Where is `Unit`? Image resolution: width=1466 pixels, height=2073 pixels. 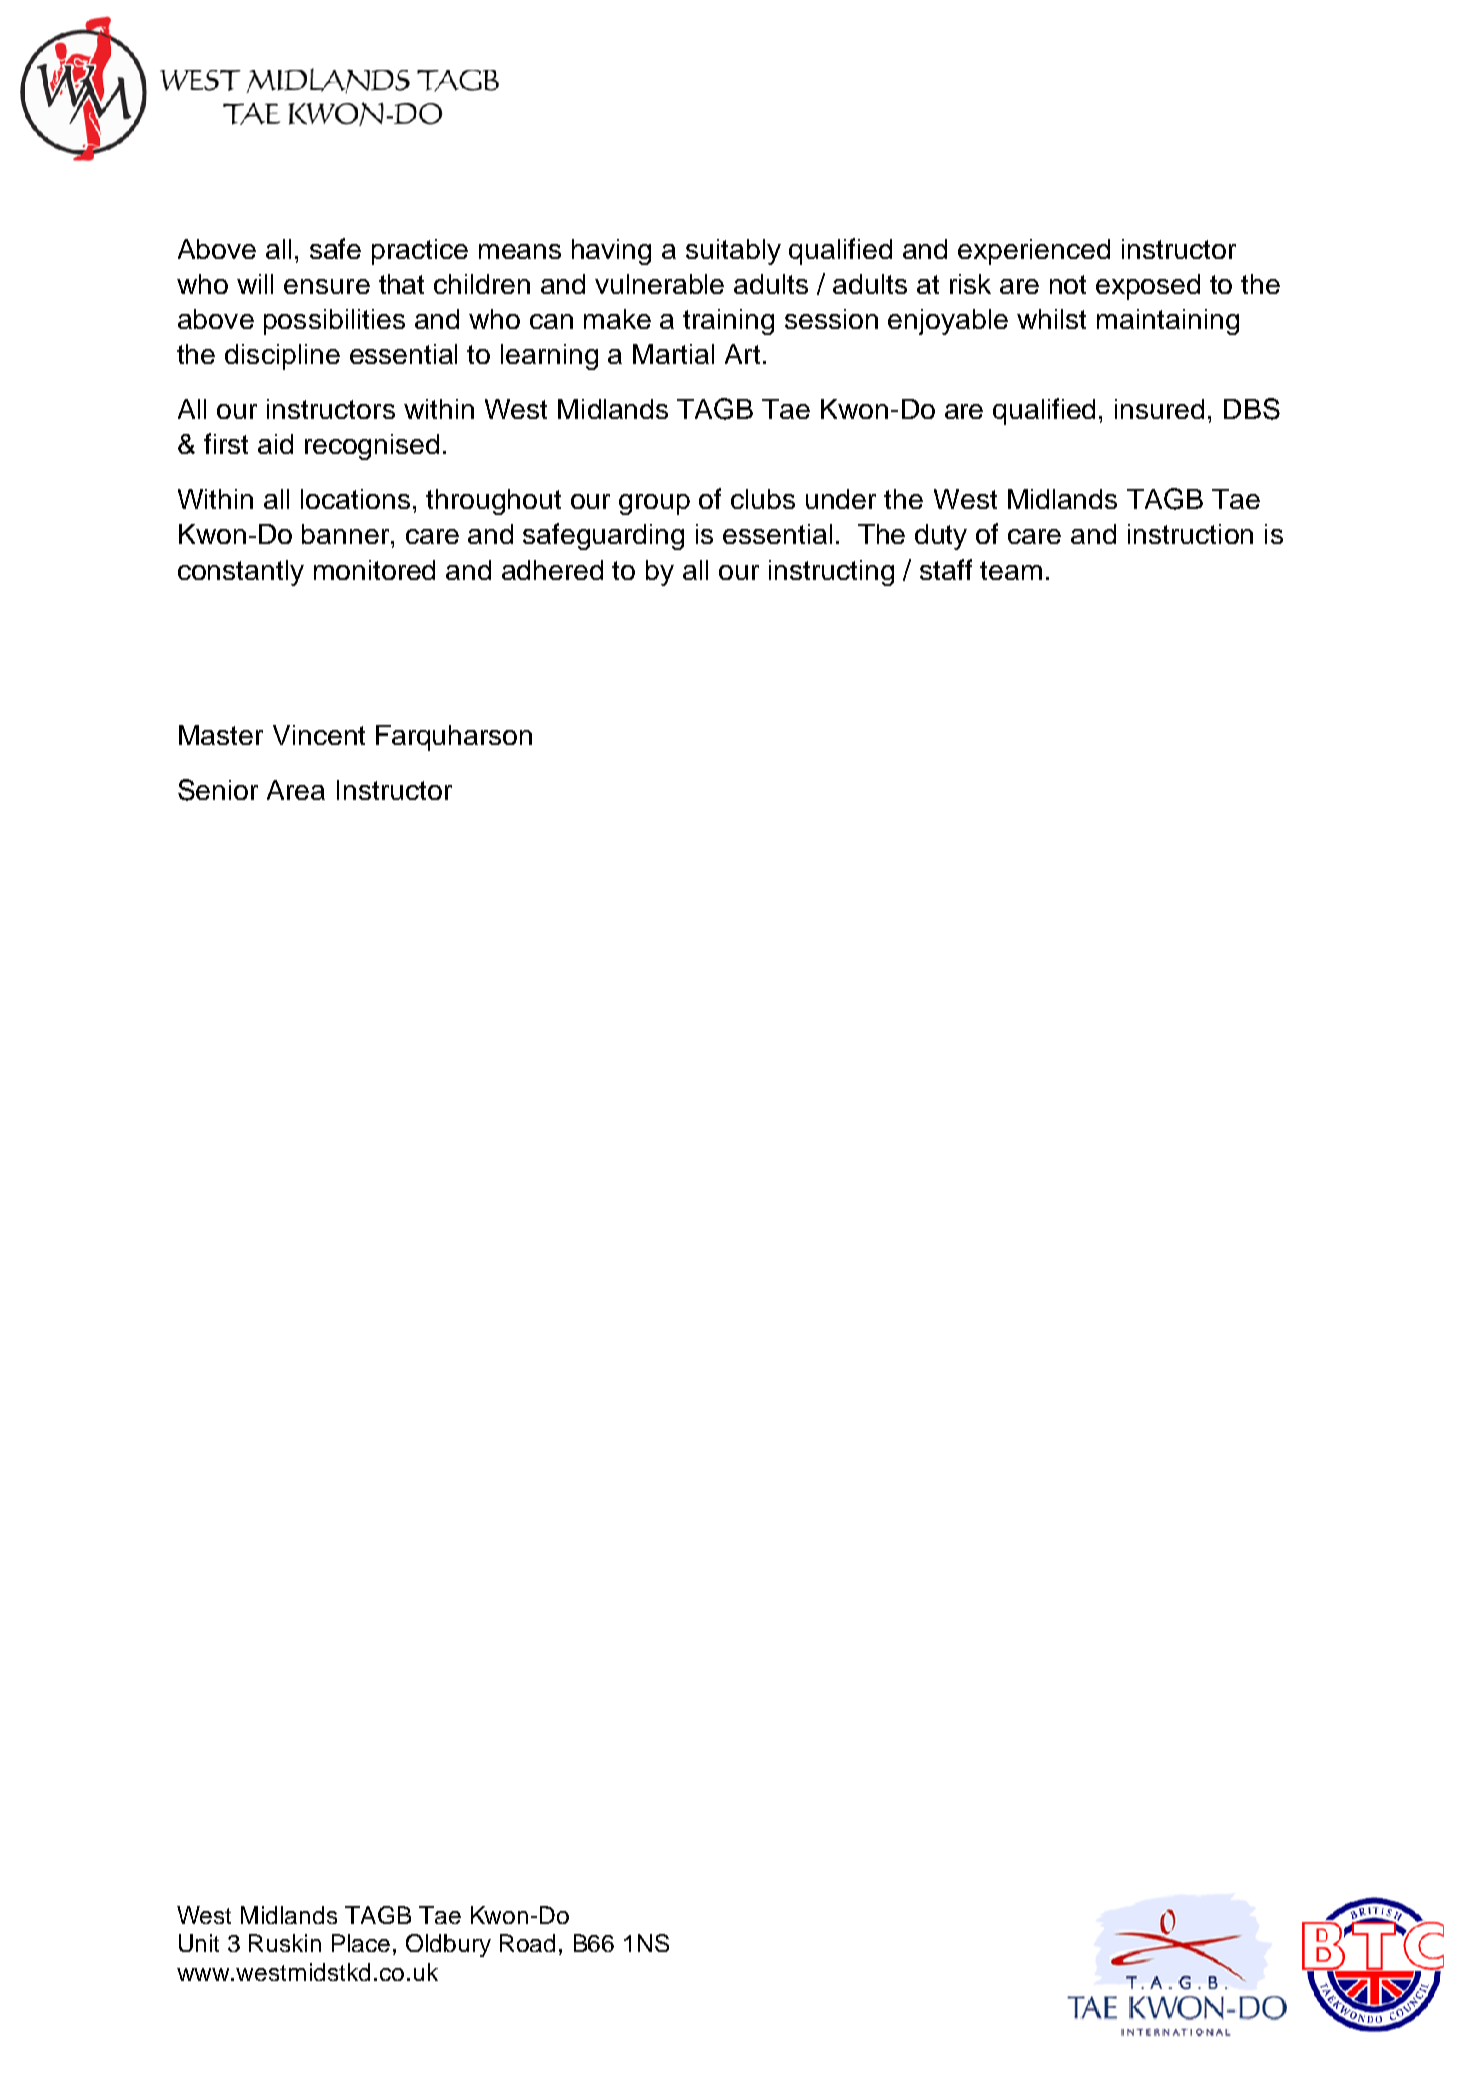
Unit is located at coordinates (199, 1943).
